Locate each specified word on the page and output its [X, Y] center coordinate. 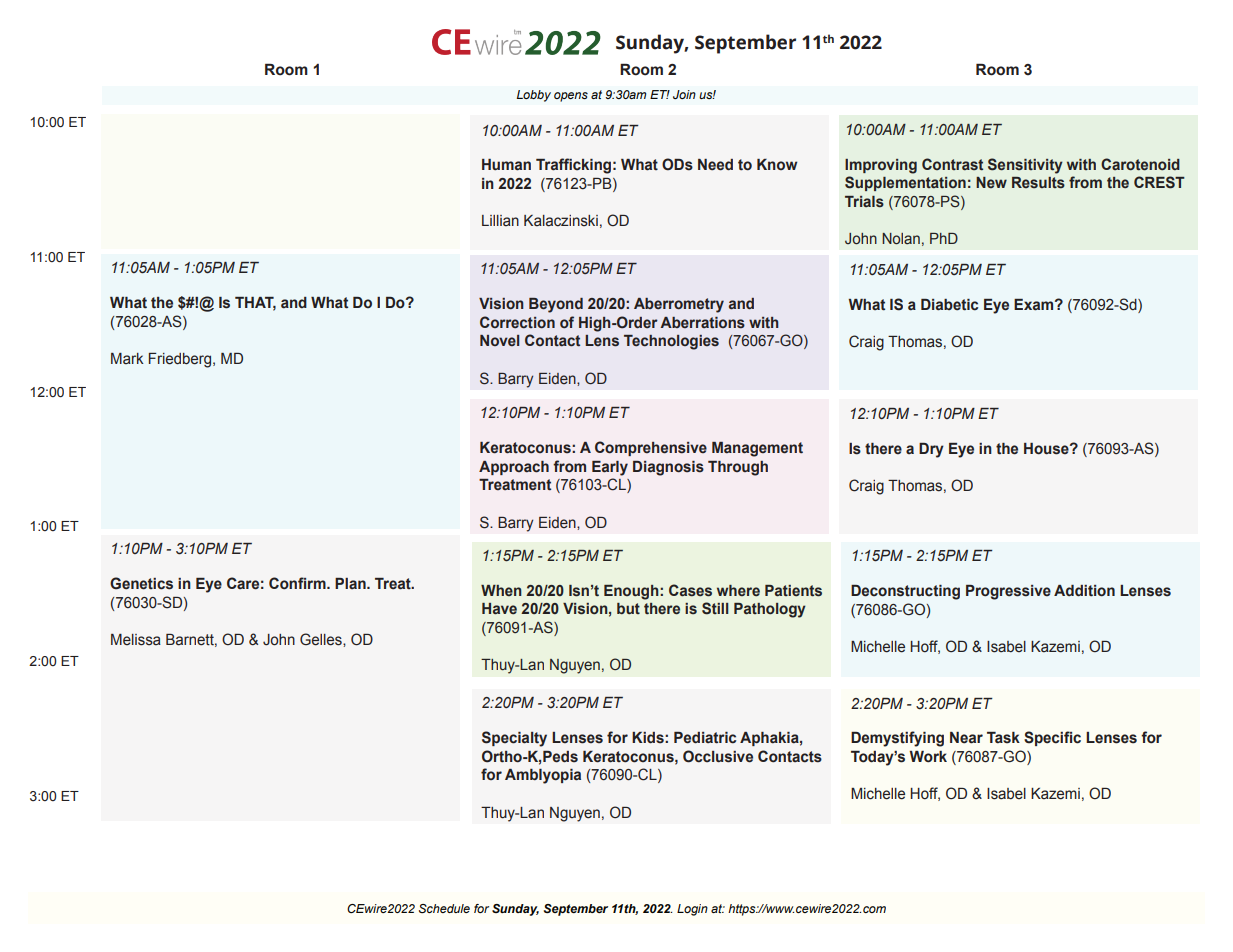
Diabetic [949, 305]
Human [506, 165]
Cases [690, 590]
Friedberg [181, 360]
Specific [1052, 738]
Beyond [556, 305]
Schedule [444, 908]
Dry [931, 450]
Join [684, 94]
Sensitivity [1025, 166]
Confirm [298, 583]
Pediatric [705, 738]
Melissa [136, 640]
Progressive [1008, 592]
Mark [127, 359]
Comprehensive [651, 448]
